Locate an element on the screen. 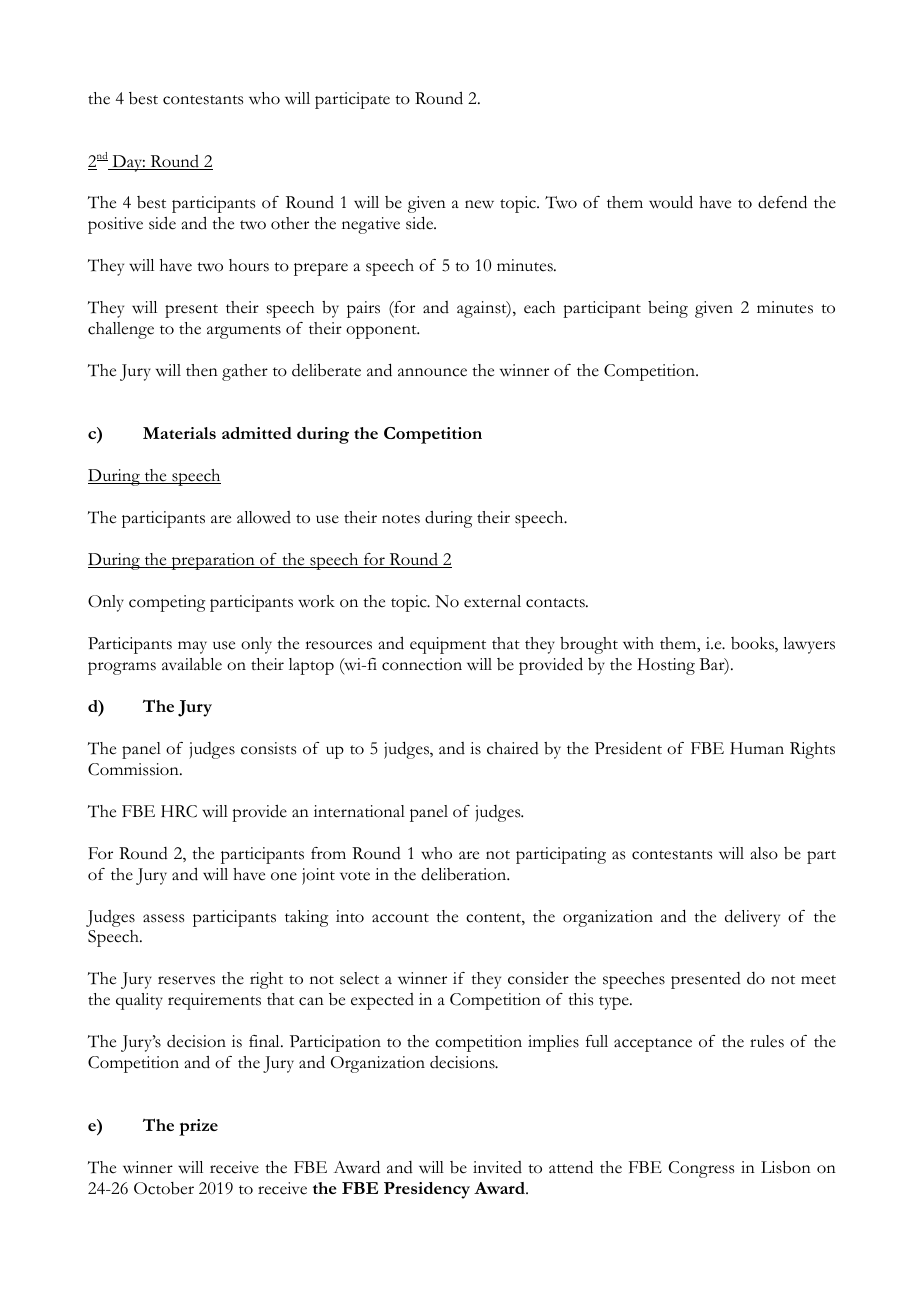 Image resolution: width=924 pixels, height=1308 pixels. also is located at coordinates (764, 853).
